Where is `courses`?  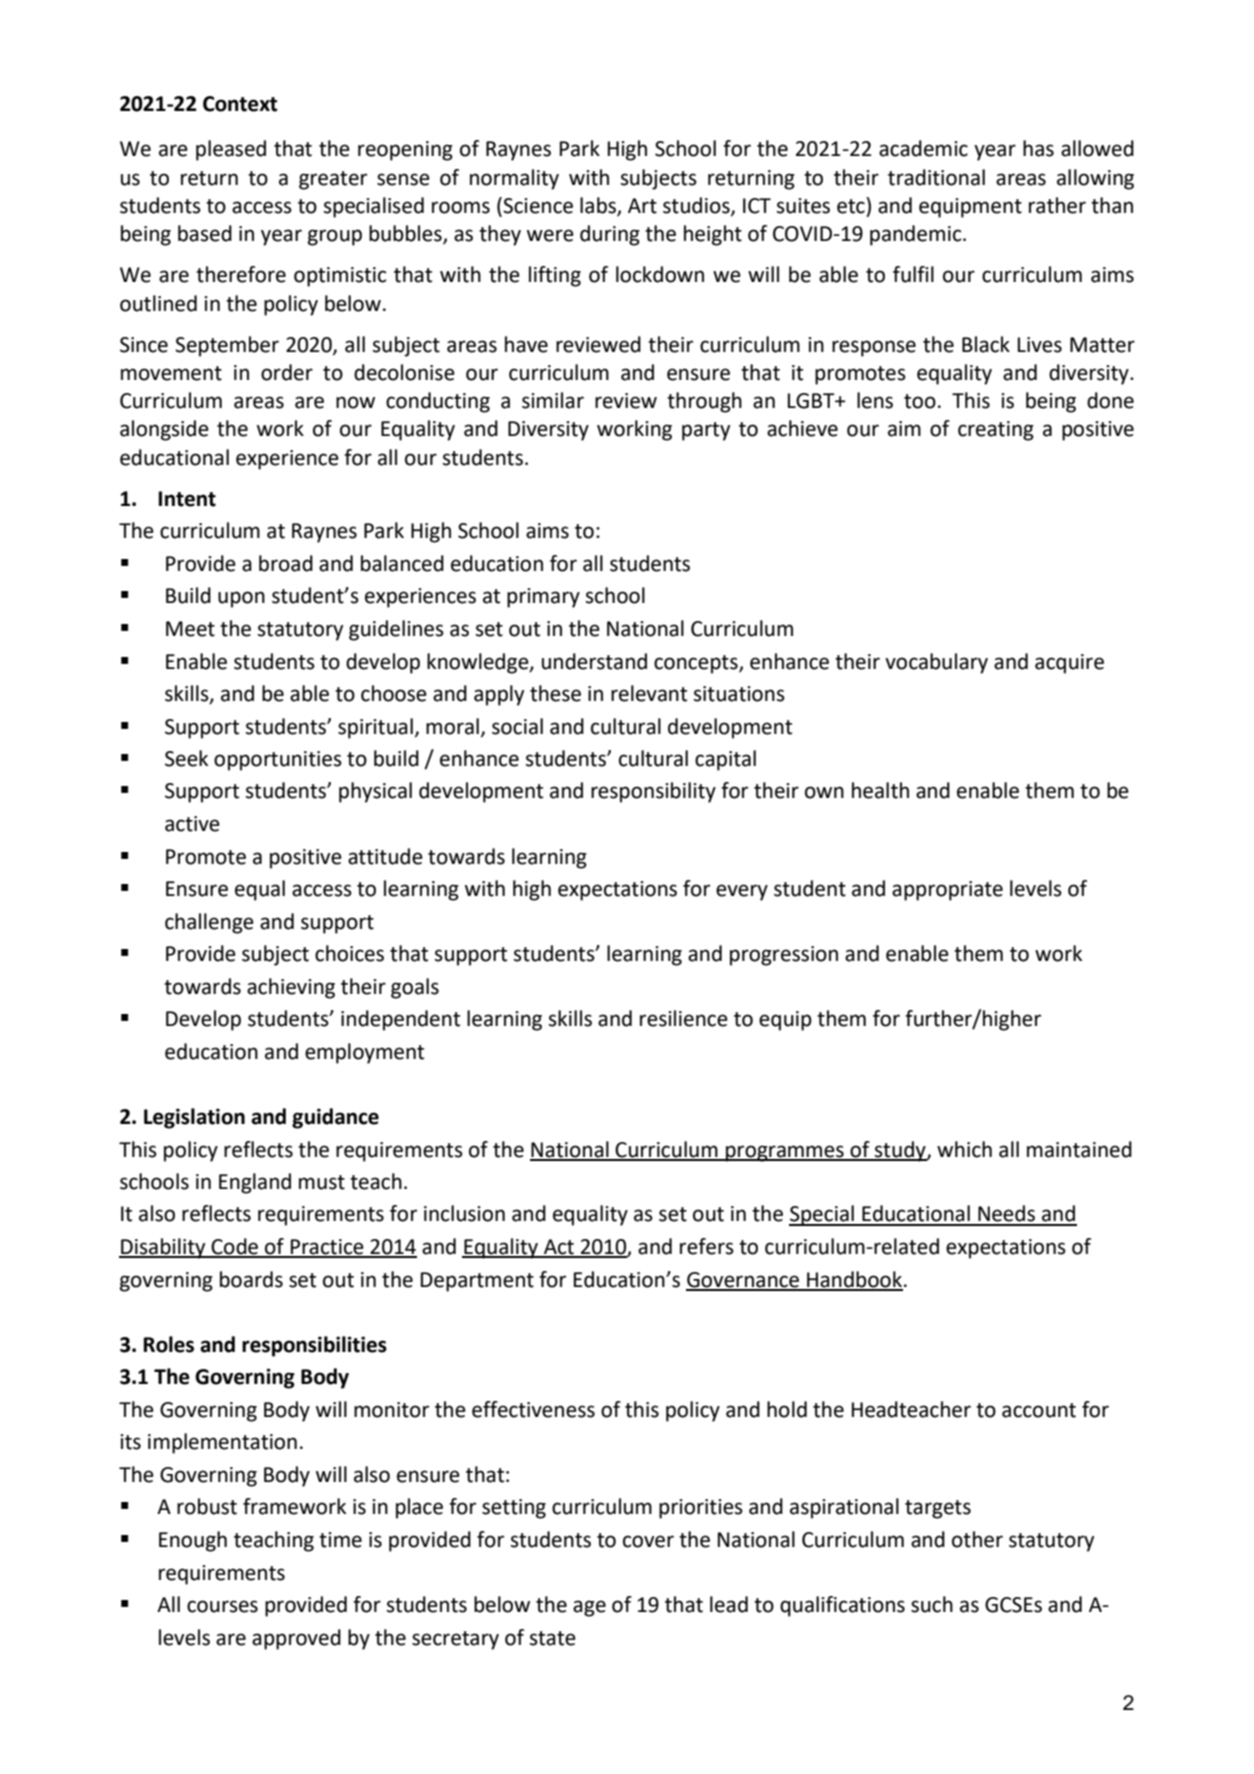 courses is located at coordinates (222, 1606).
